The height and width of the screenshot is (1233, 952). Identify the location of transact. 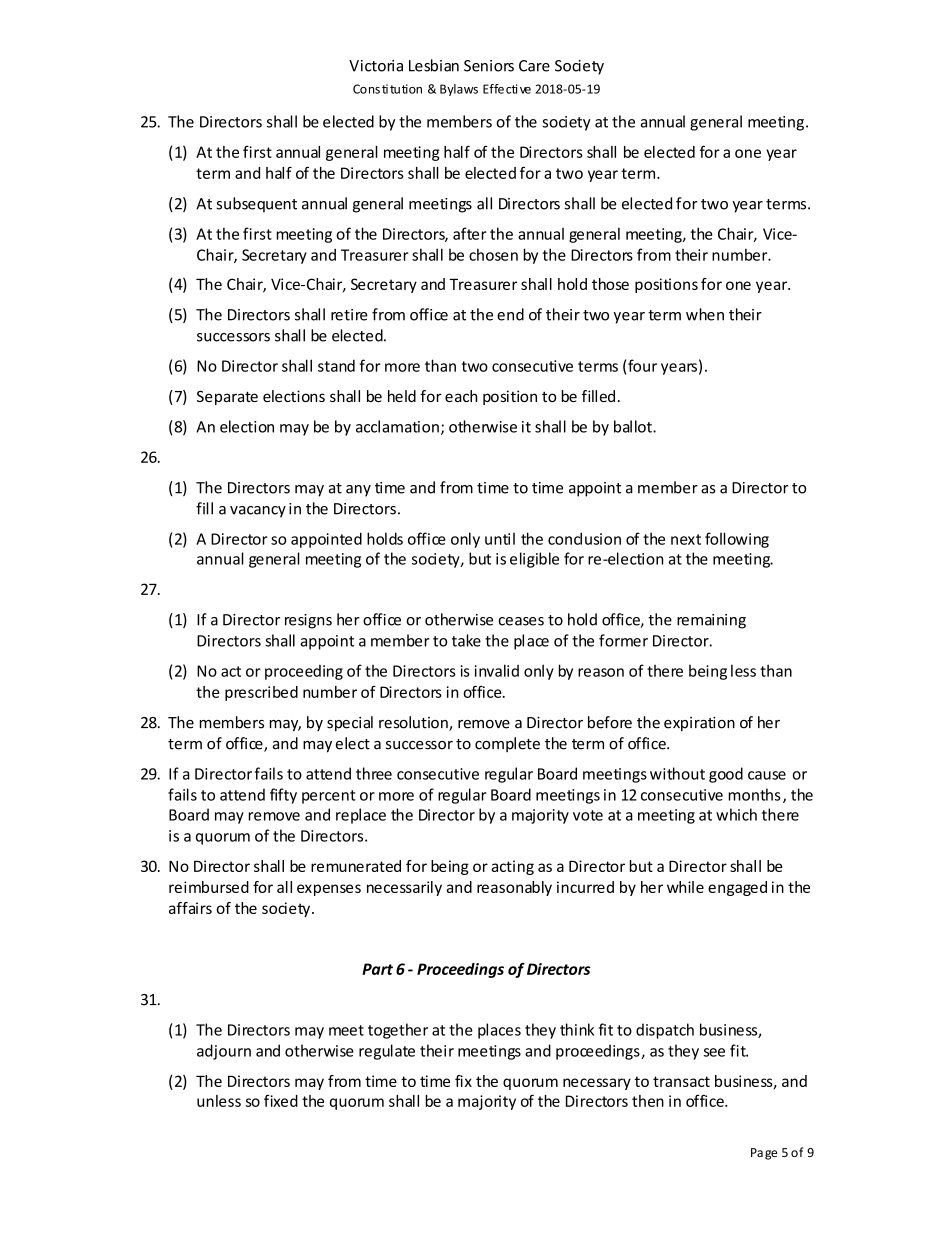
(681, 1081).
